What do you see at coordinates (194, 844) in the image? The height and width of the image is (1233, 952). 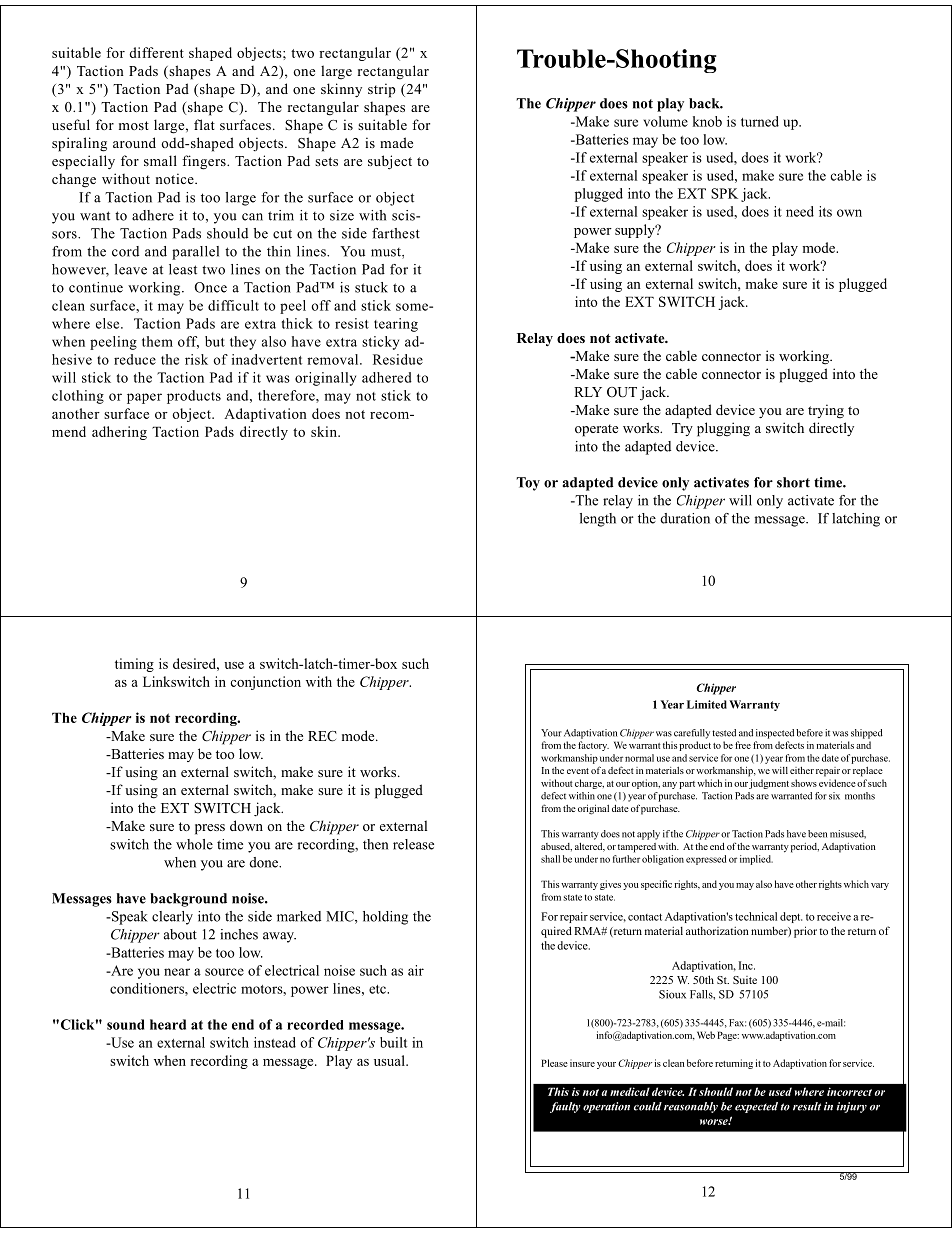 I see `whole` at bounding box center [194, 844].
